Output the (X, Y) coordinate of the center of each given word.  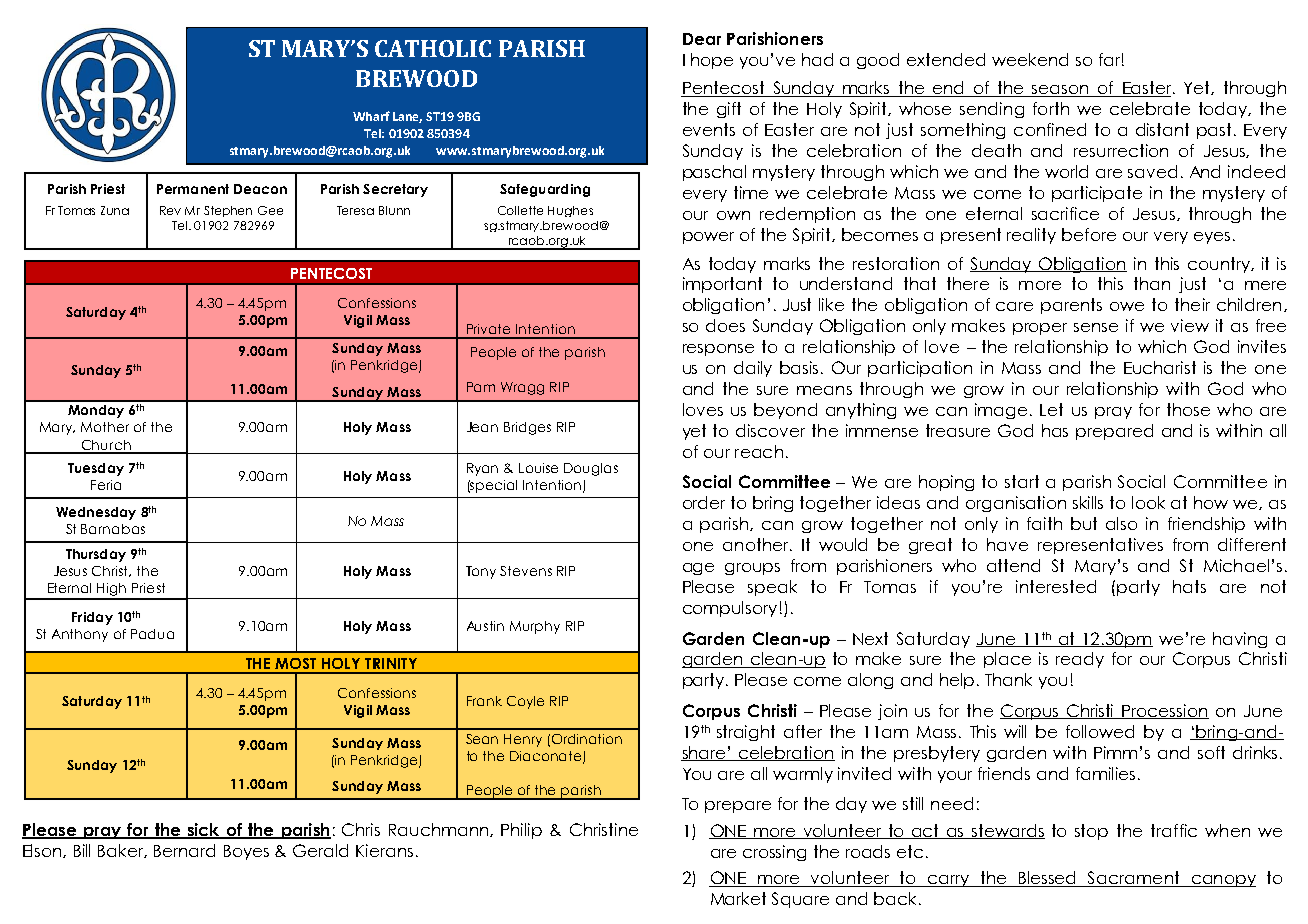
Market (738, 898)
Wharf (371, 116)
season (1060, 91)
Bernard (184, 850)
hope (712, 61)
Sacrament (1134, 879)
